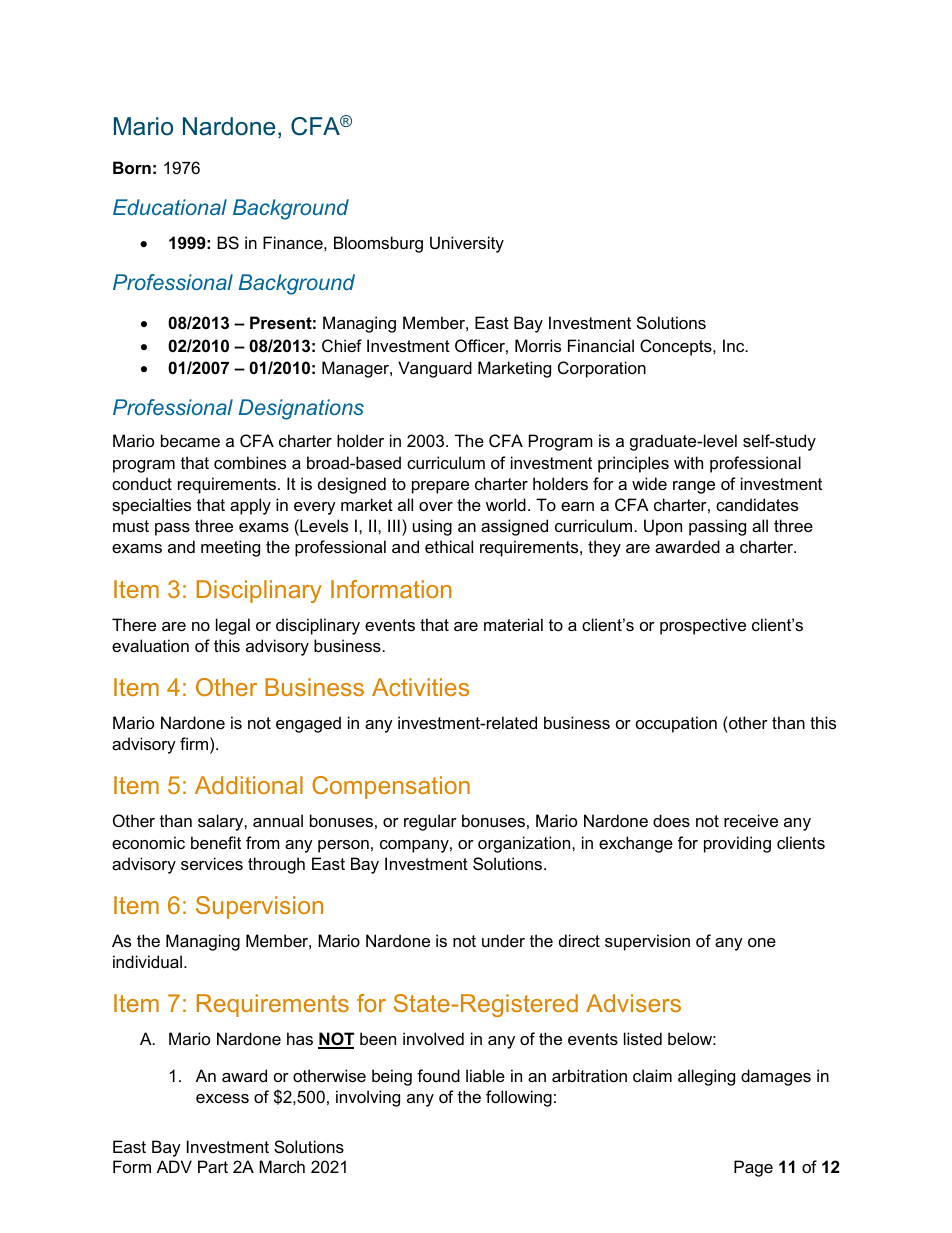 The image size is (952, 1233). I want to click on Part, so click(213, 1166).
